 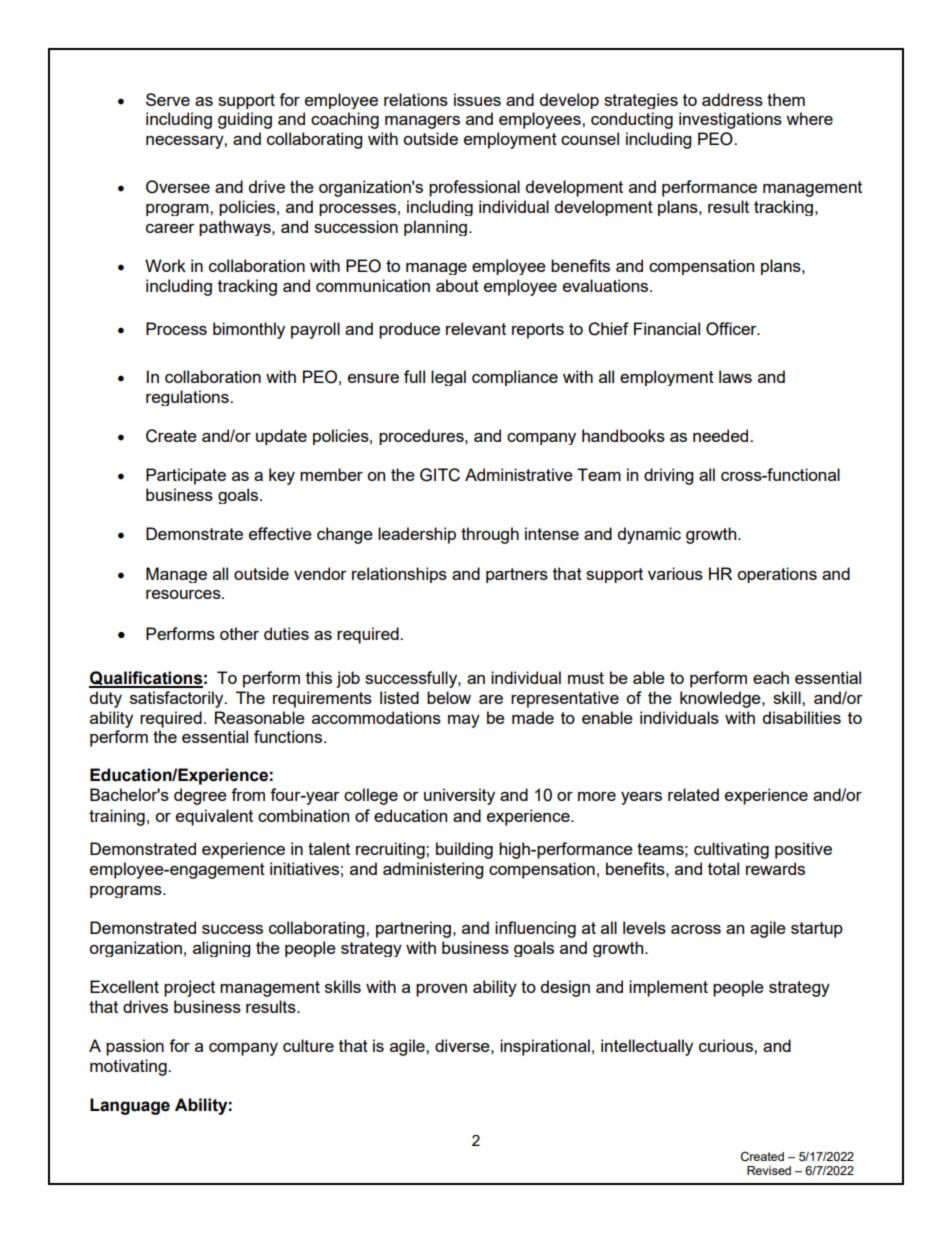 I want to click on other, so click(x=239, y=633).
